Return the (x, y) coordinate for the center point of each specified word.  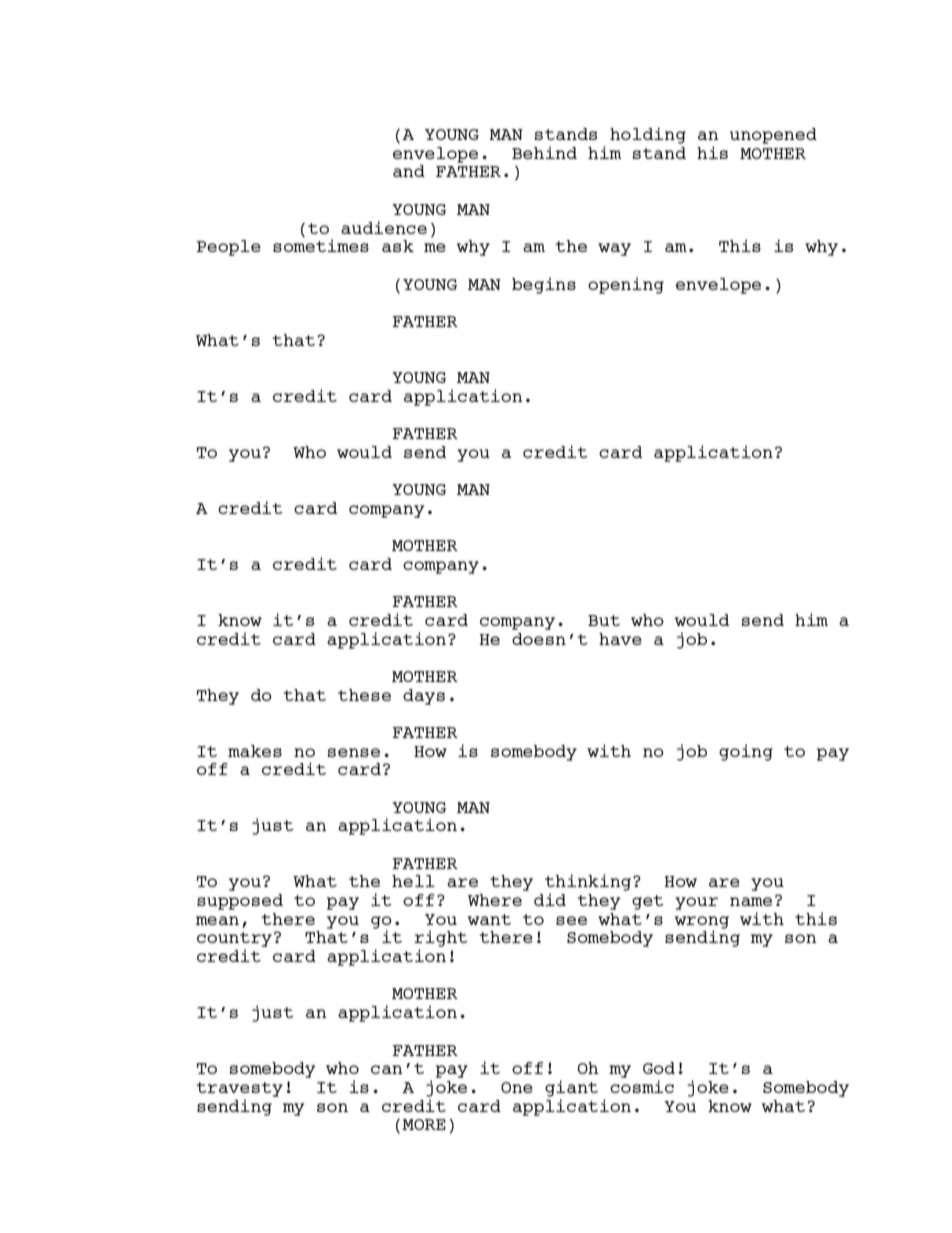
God (659, 1068)
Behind (544, 152)
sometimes (321, 244)
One (517, 1087)
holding (648, 135)
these (364, 695)
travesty (239, 1089)
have (620, 639)
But (604, 620)
